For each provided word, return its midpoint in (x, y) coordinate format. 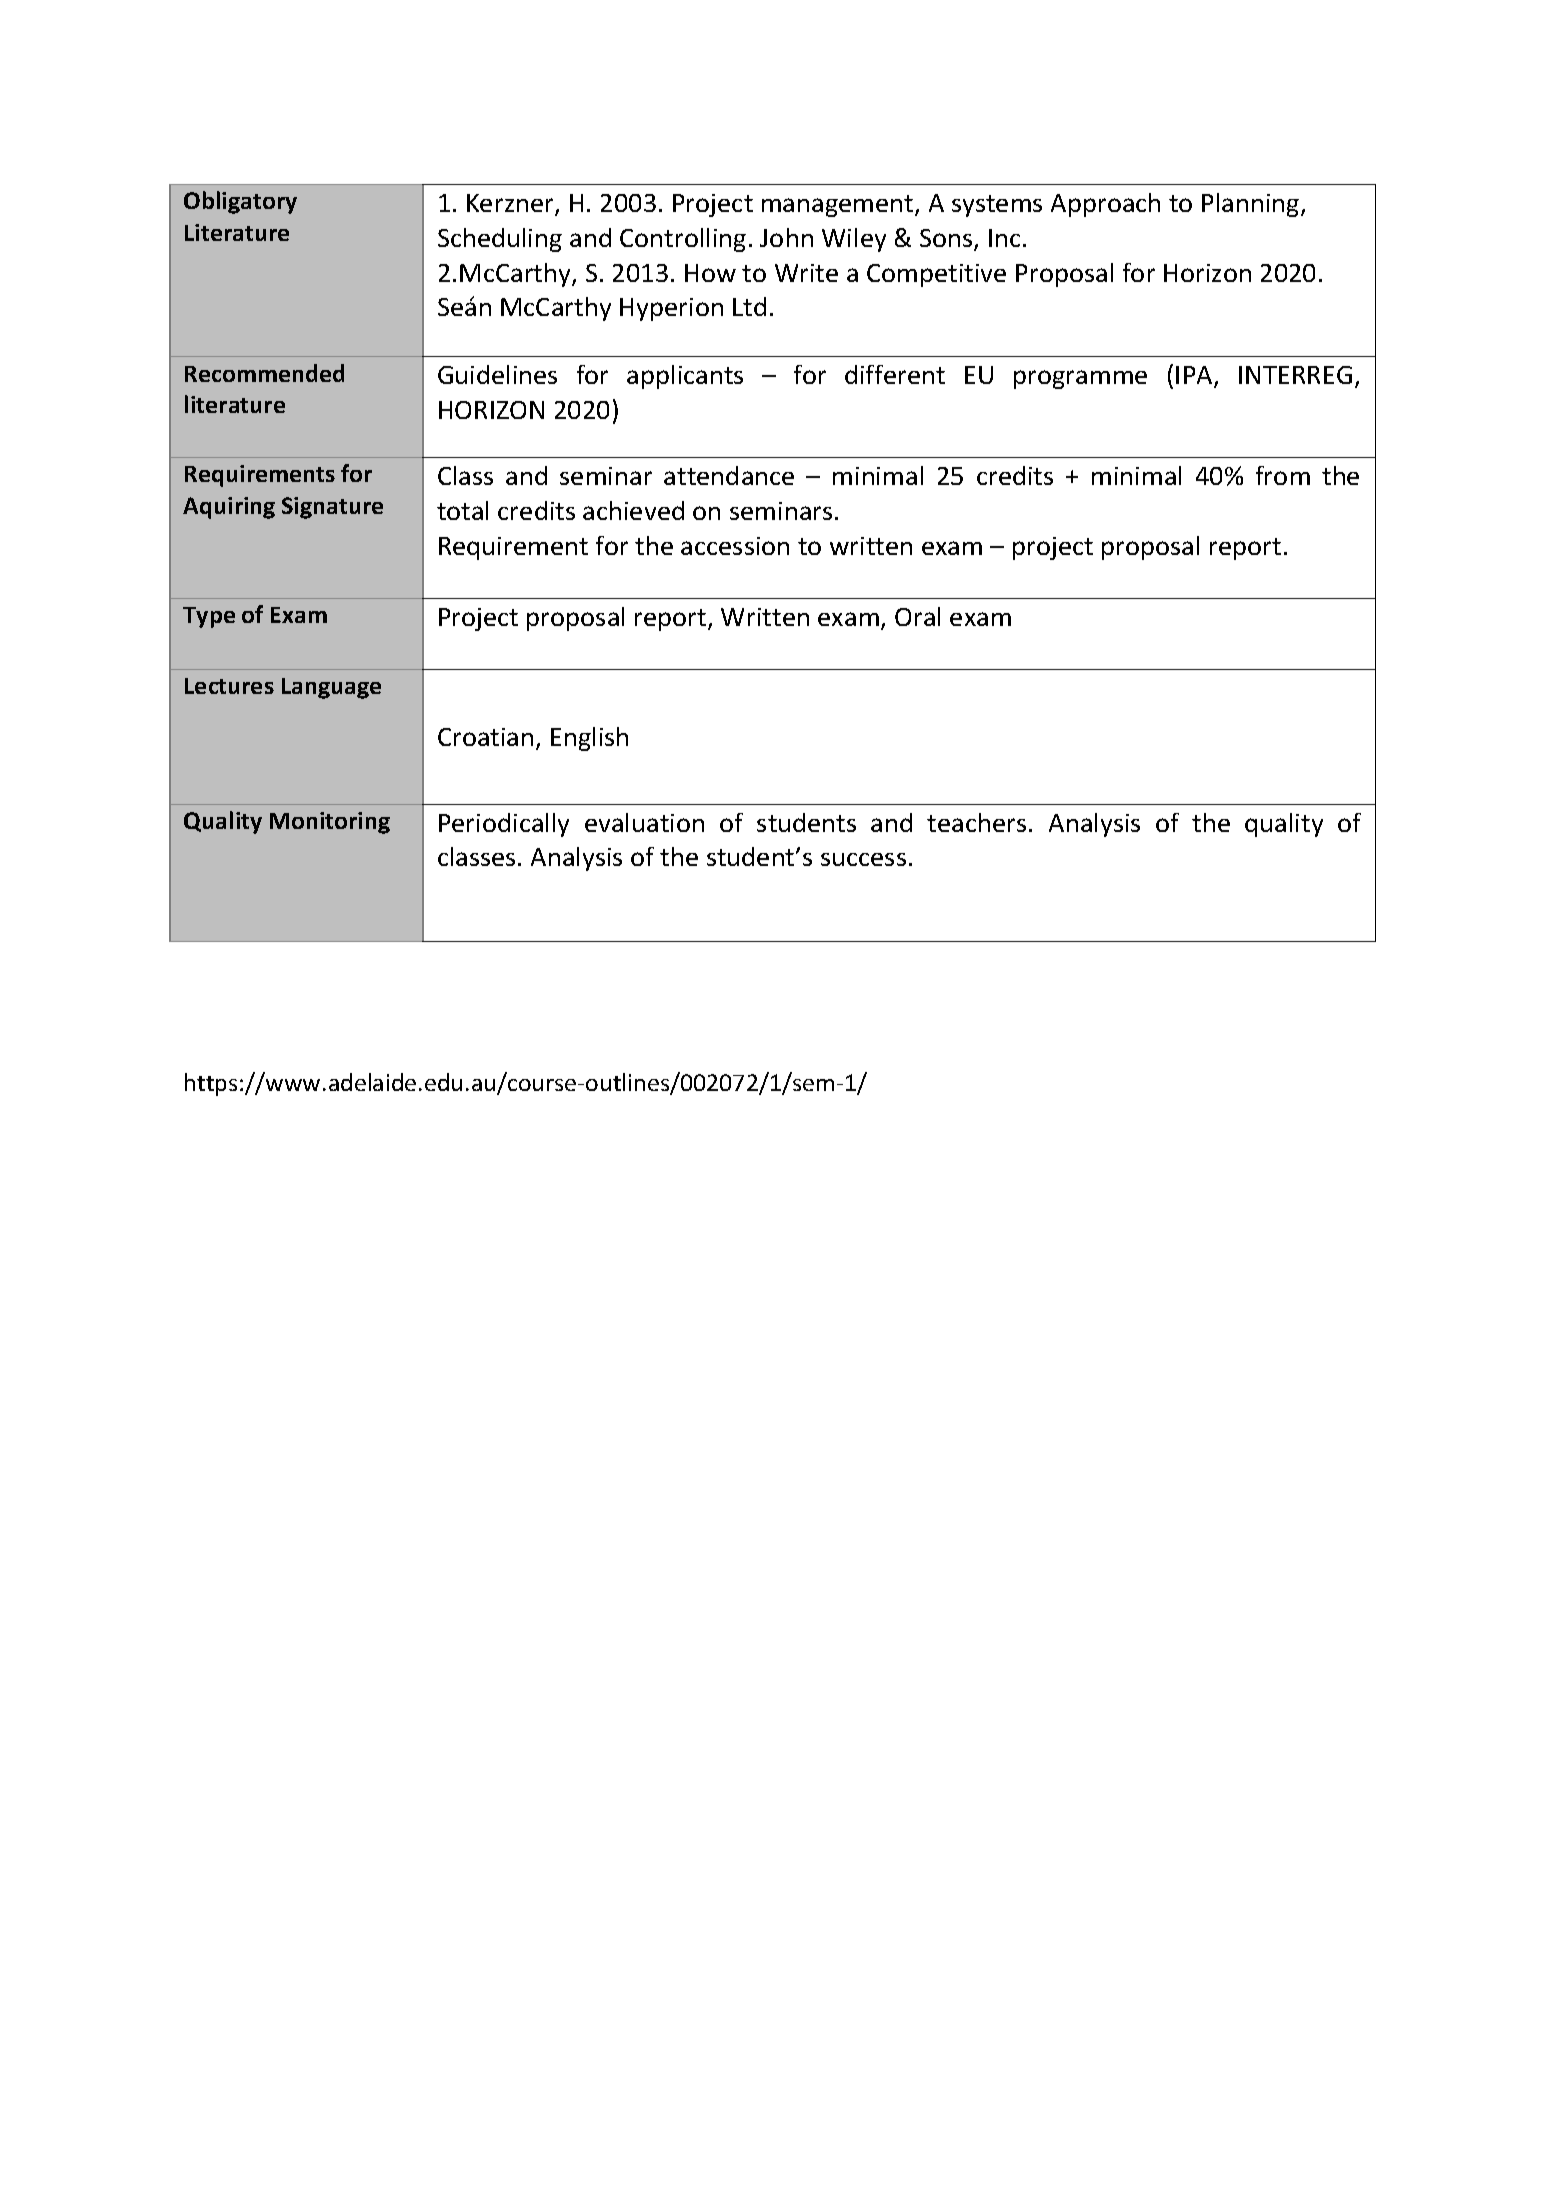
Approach (1105, 205)
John (786, 237)
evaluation (644, 822)
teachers (976, 822)
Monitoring (330, 823)
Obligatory (240, 202)
